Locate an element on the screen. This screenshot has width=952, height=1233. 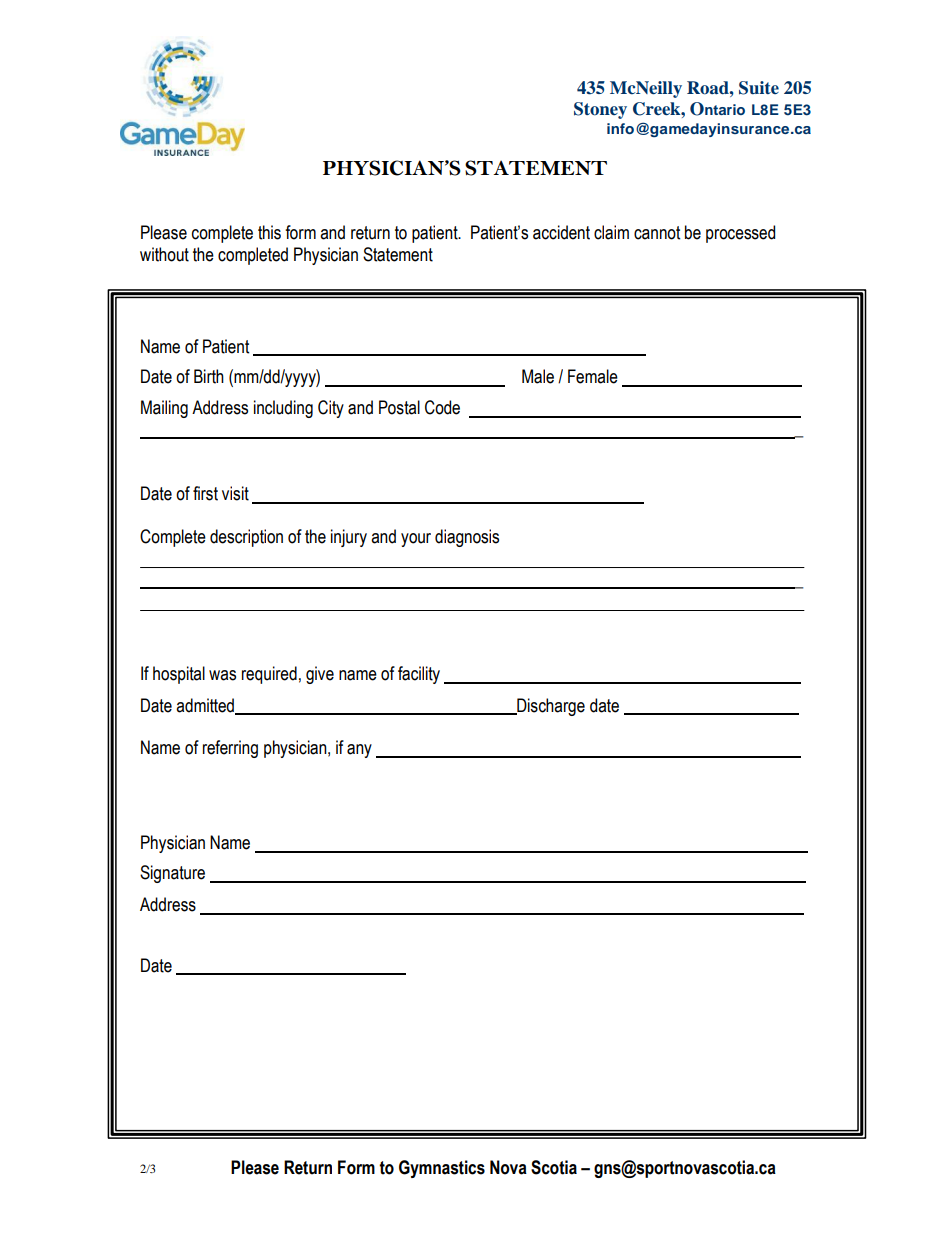
Signature is located at coordinates (172, 874).
